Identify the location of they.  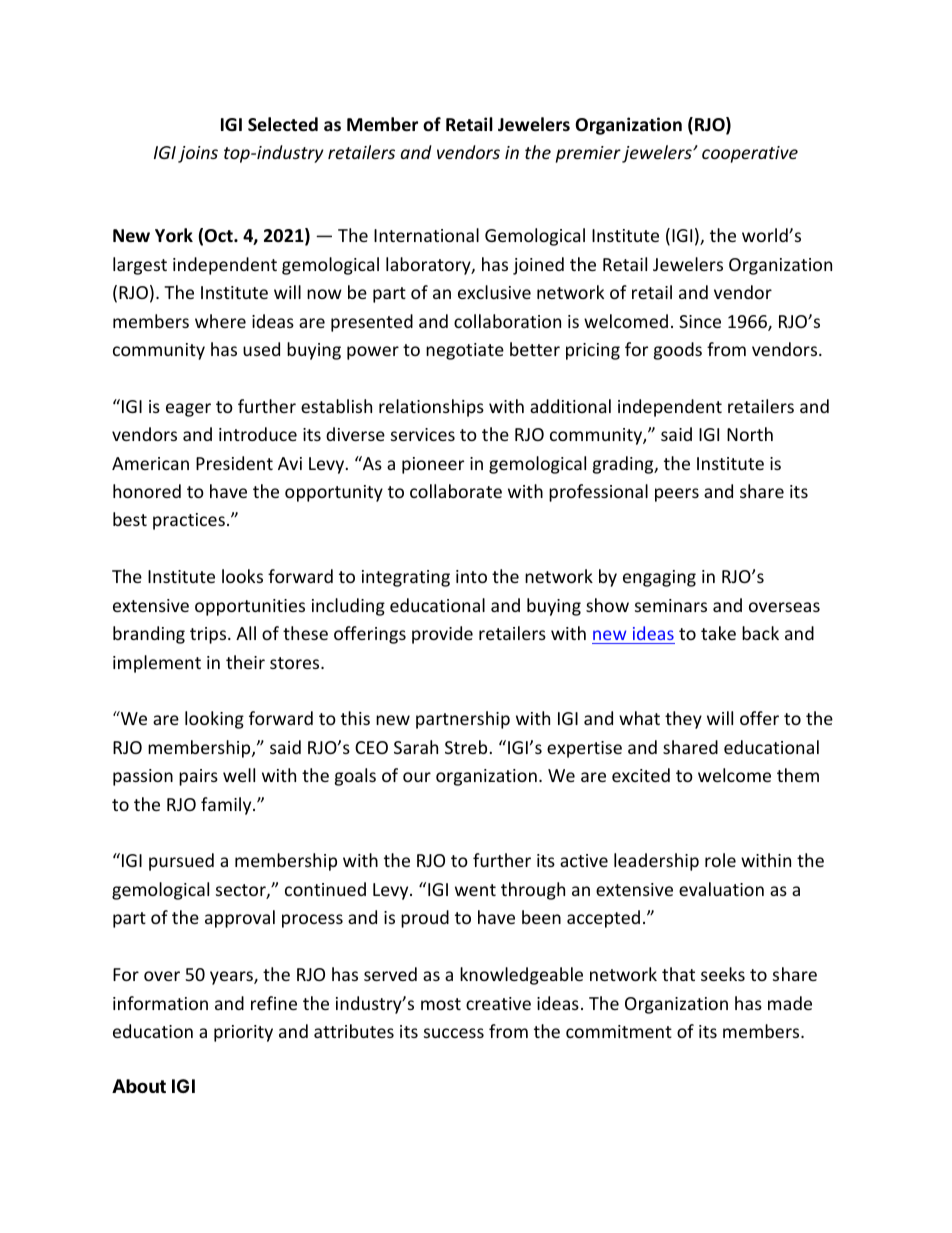
(683, 720).
